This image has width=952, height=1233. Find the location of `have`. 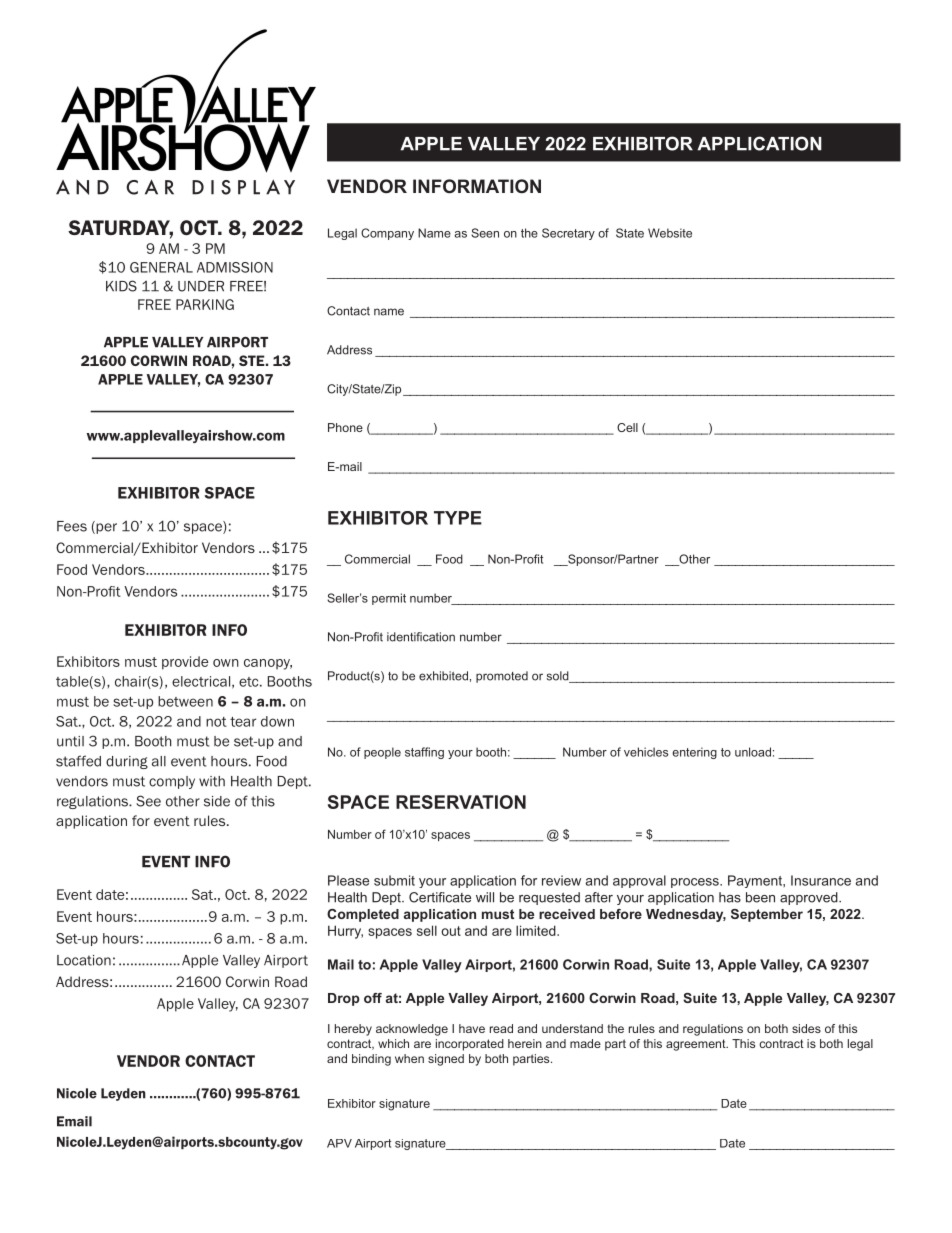

have is located at coordinates (472, 1028).
